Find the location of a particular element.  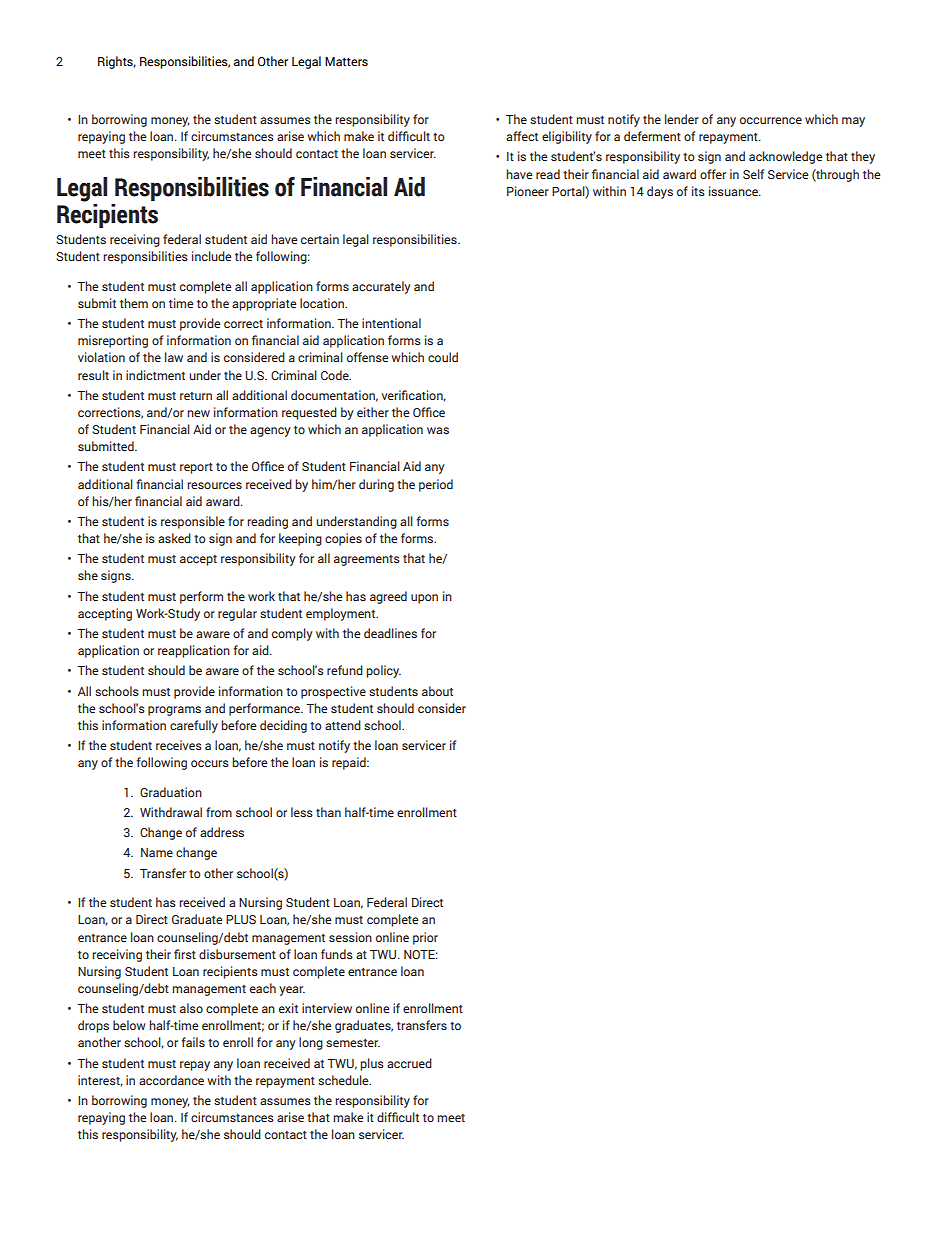

was is located at coordinates (438, 430).
